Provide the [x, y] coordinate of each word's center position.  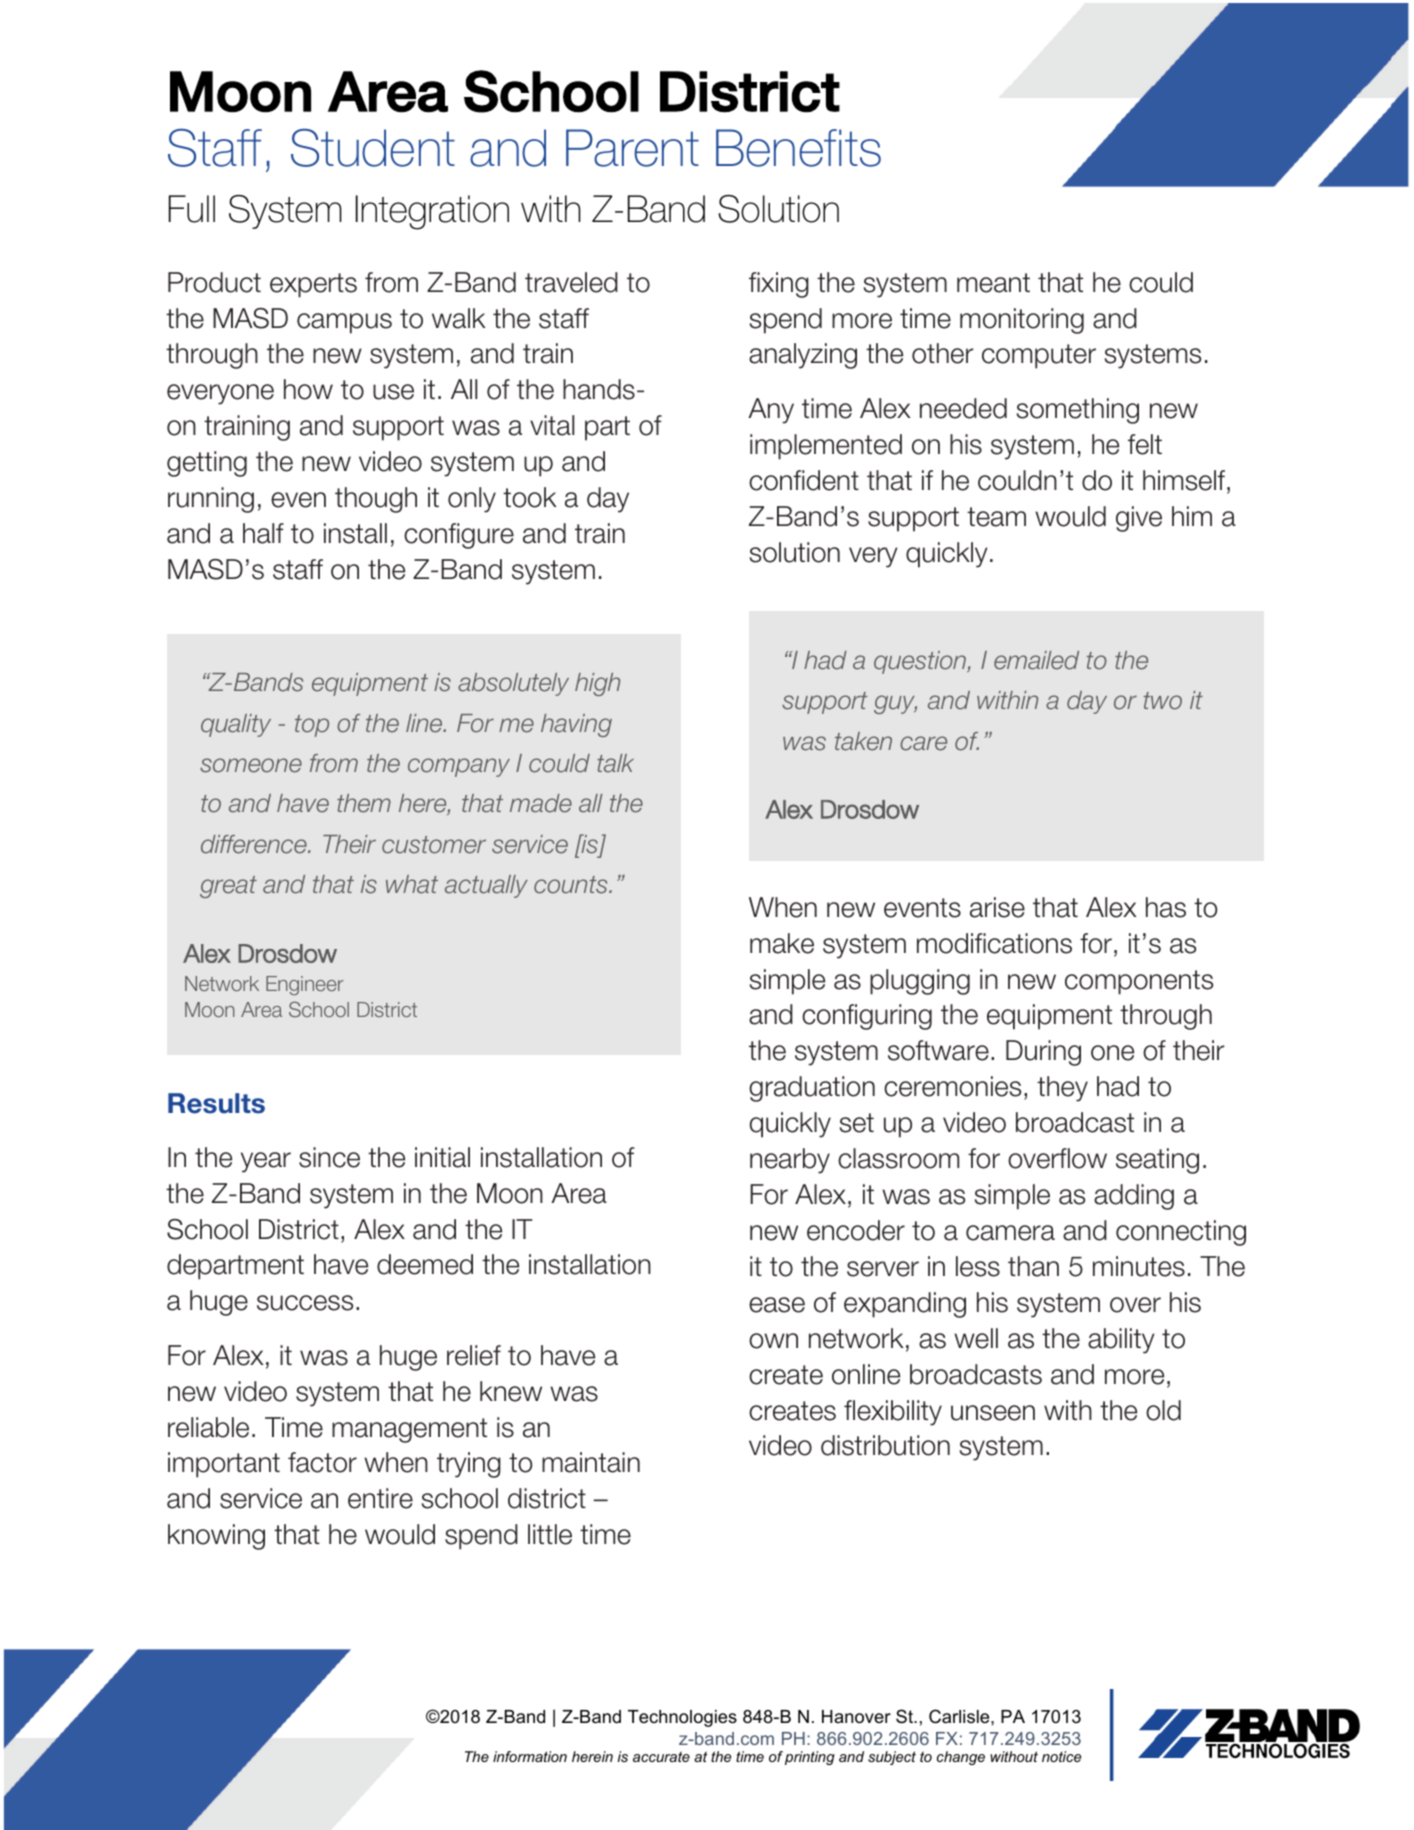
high [597, 684]
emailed [1036, 660]
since [329, 1157]
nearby [790, 1161]
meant [993, 283]
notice [1061, 1756]
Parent [632, 148]
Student [373, 148]
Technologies [682, 1718]
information [530, 1756]
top [312, 726]
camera [1010, 1233]
